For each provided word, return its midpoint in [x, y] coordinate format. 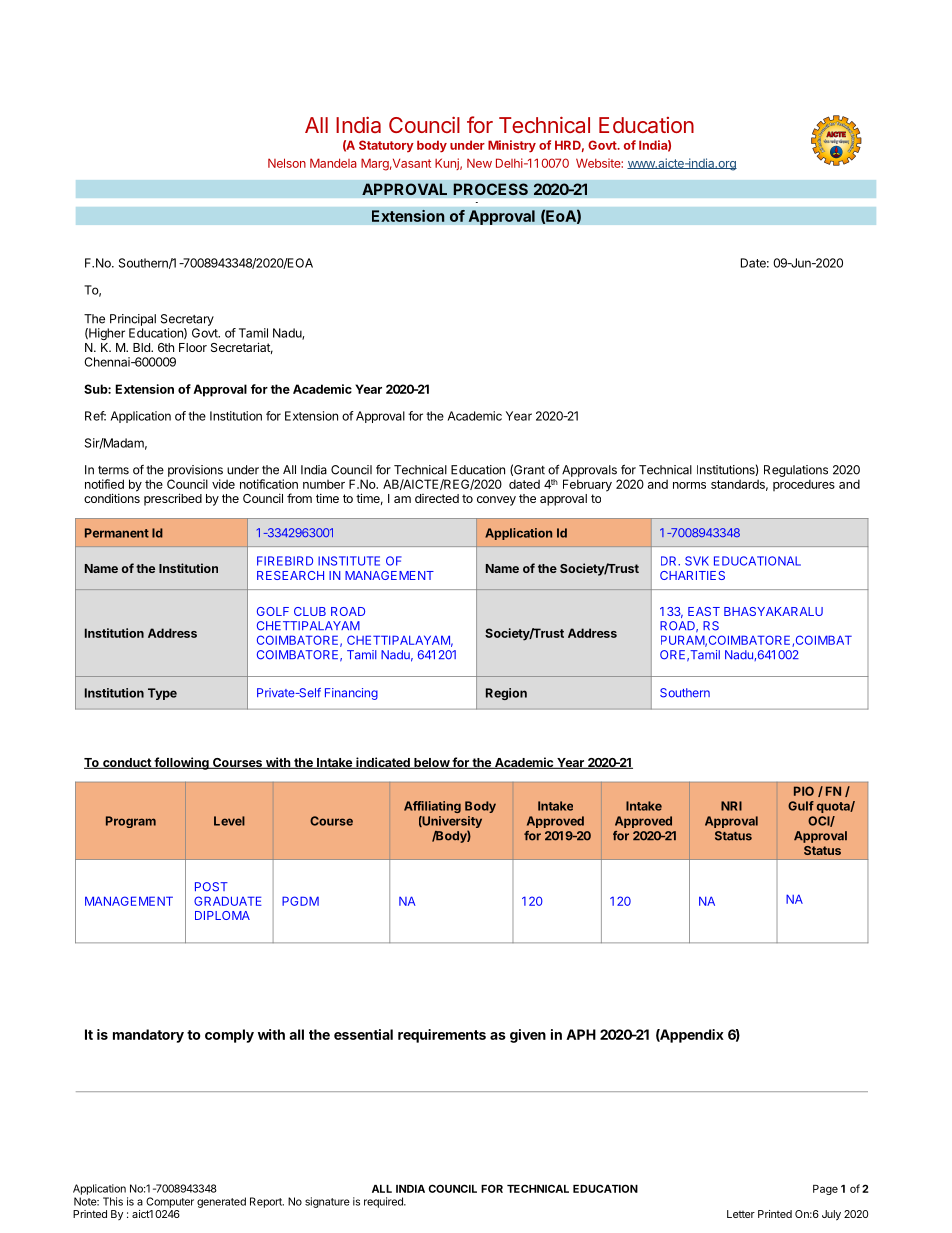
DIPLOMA [222, 915]
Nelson [287, 163]
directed [437, 498]
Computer [170, 1202]
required [384, 1202]
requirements [442, 1036]
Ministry [512, 146]
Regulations [796, 471]
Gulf [801, 806]
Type [162, 694]
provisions [195, 471]
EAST [704, 611]
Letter [741, 1214]
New [479, 163]
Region [506, 694]
